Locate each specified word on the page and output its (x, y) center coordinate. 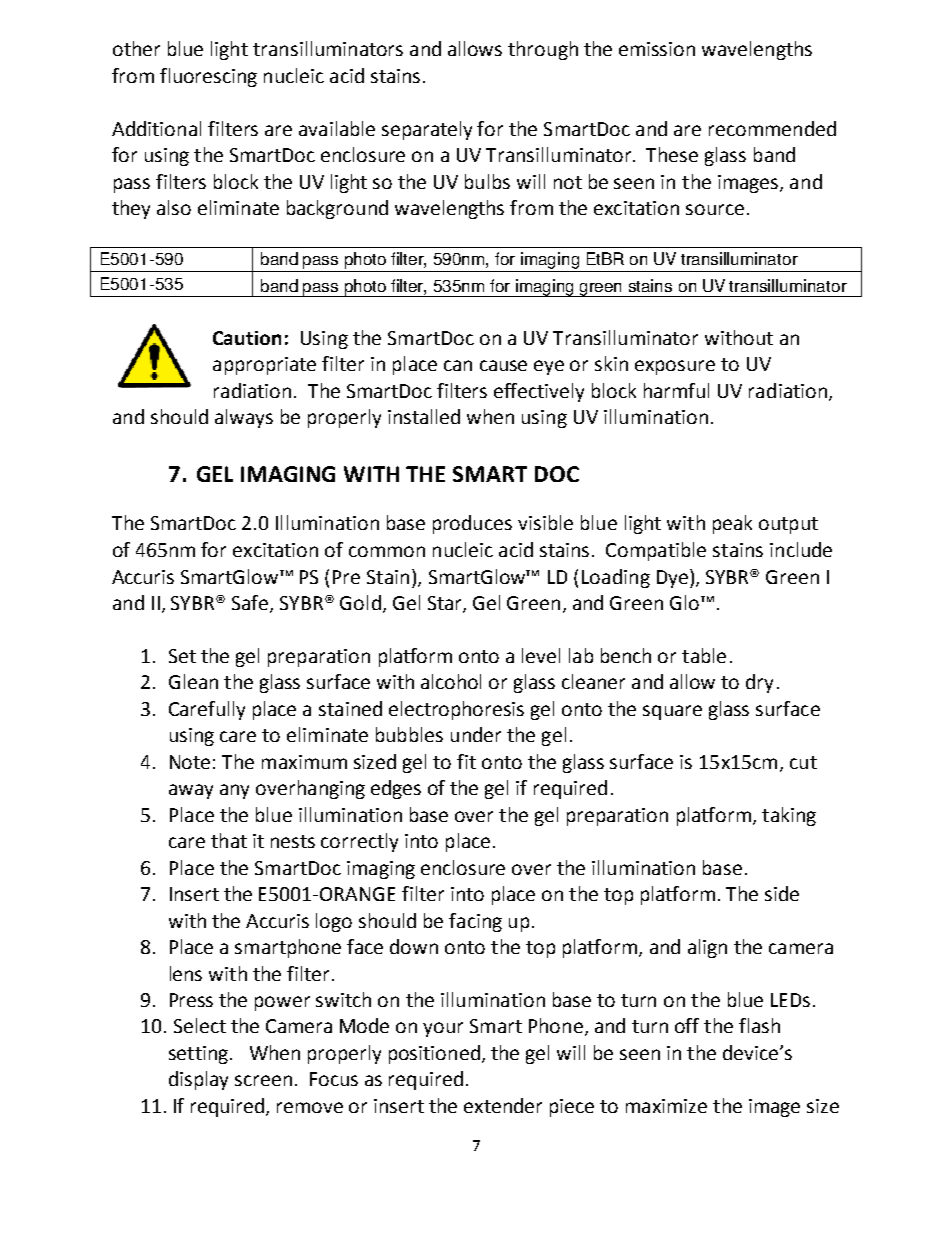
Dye (672, 579)
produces (472, 524)
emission (657, 49)
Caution (247, 338)
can (458, 365)
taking (789, 816)
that (229, 840)
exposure (675, 367)
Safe (251, 603)
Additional (156, 128)
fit (466, 761)
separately (427, 130)
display (198, 1080)
